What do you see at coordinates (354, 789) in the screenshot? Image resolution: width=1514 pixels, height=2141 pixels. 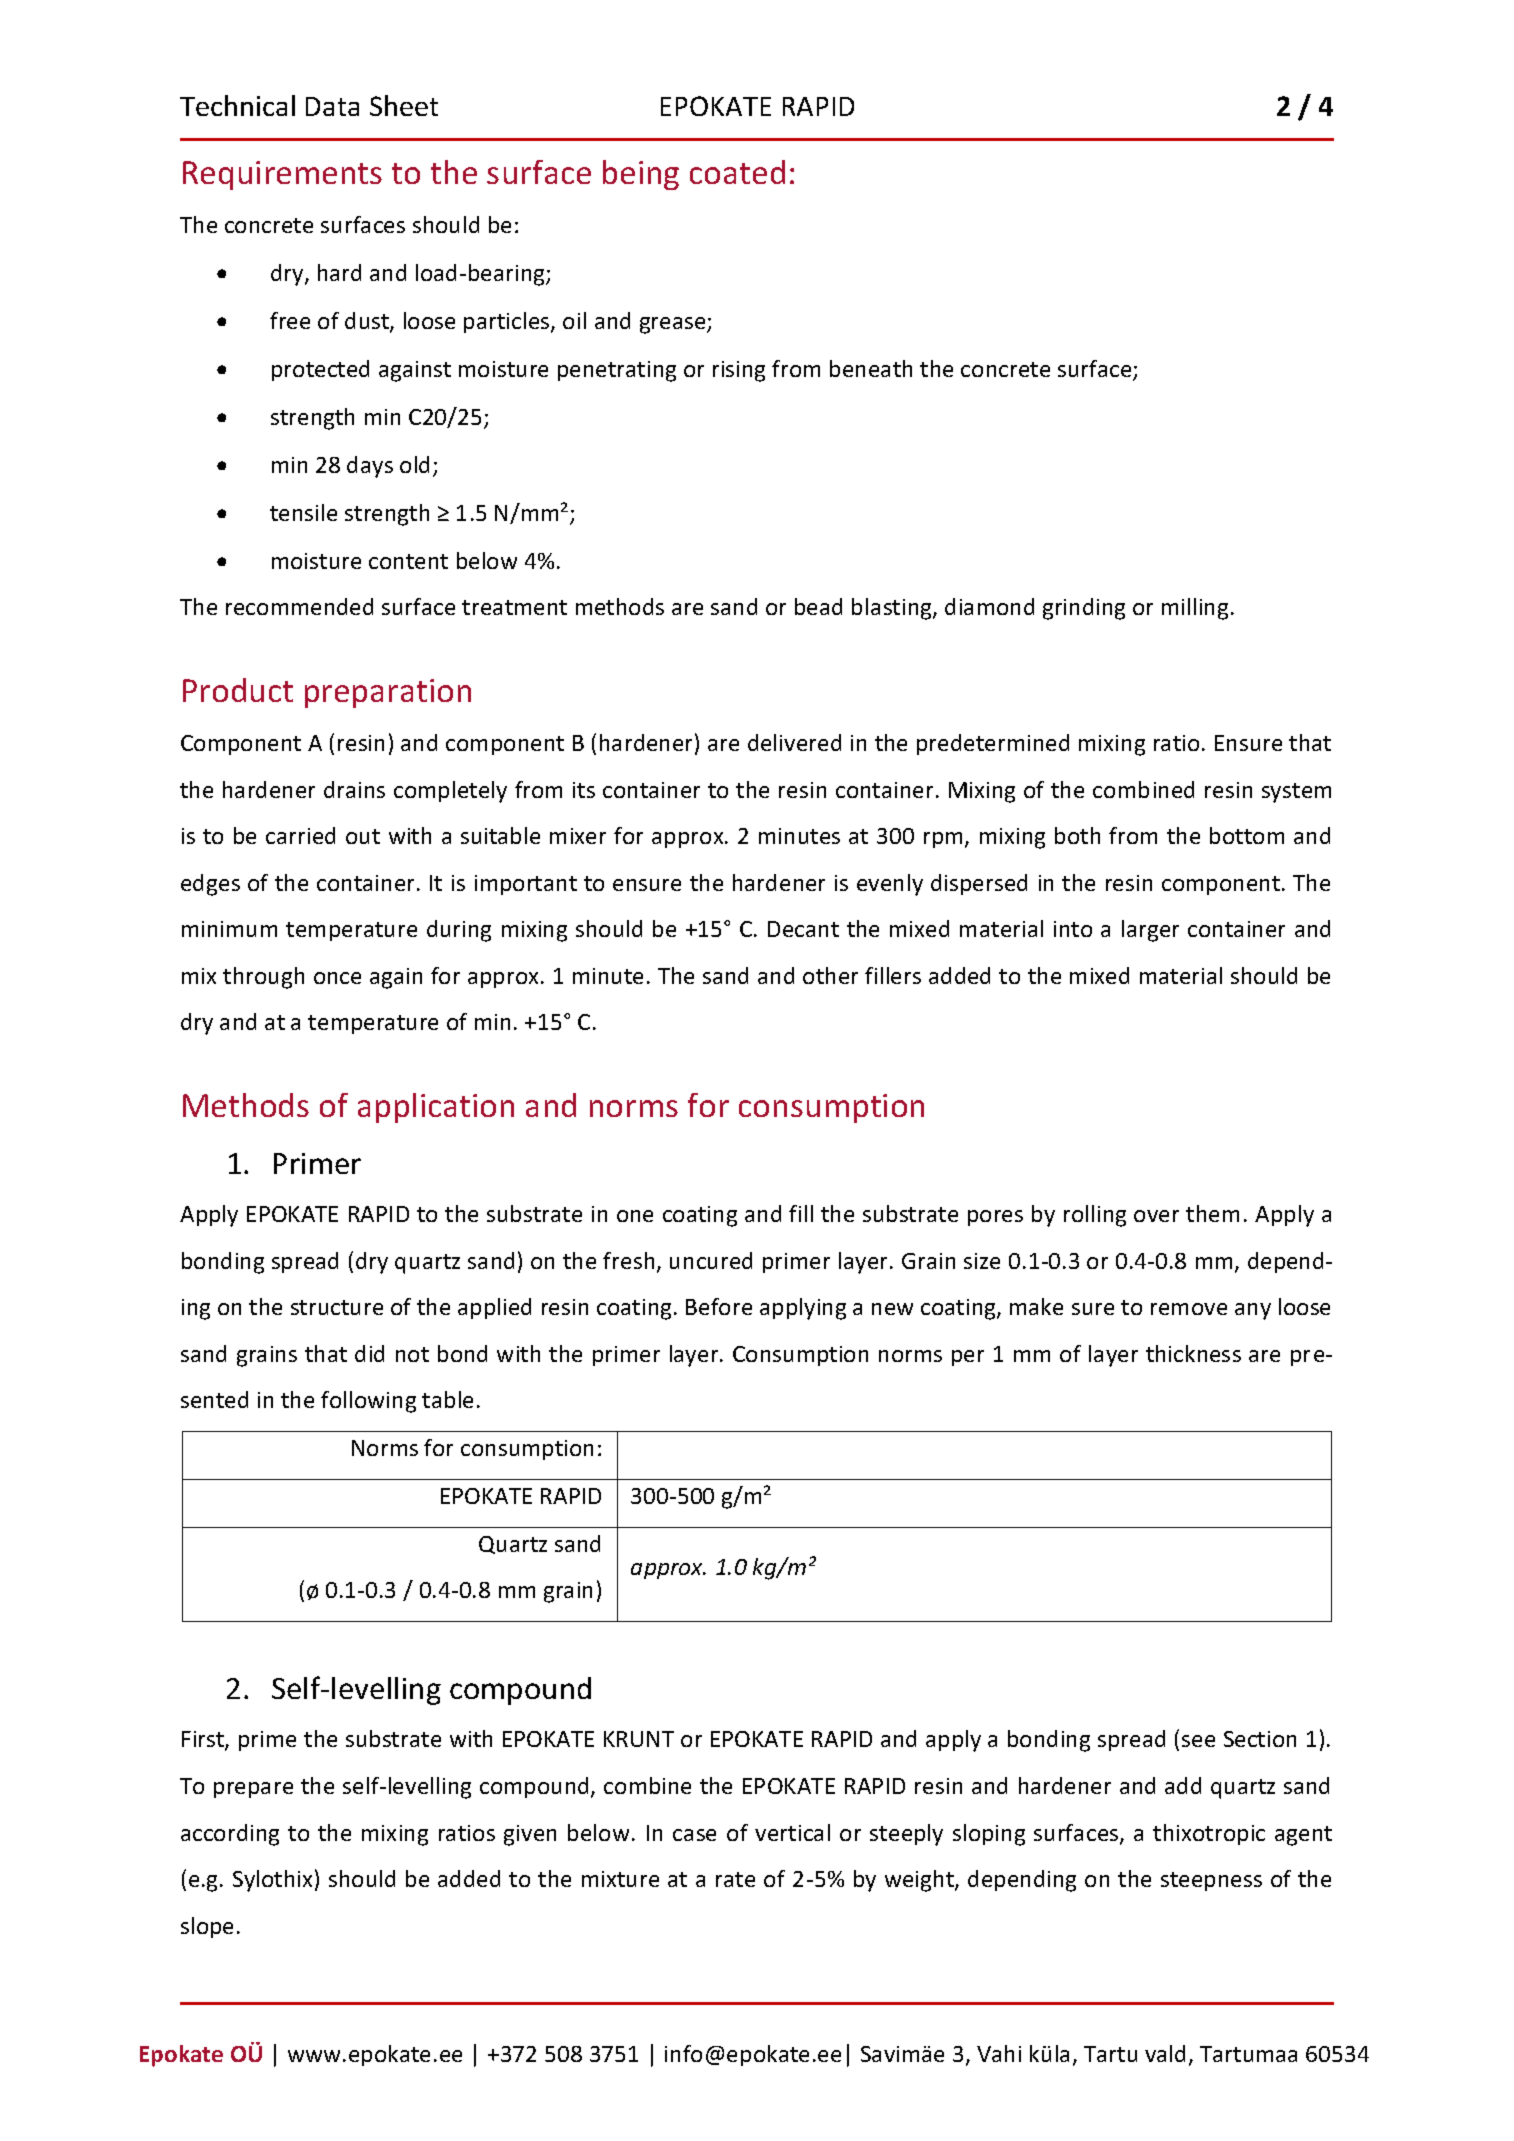 I see `drains` at bounding box center [354, 789].
